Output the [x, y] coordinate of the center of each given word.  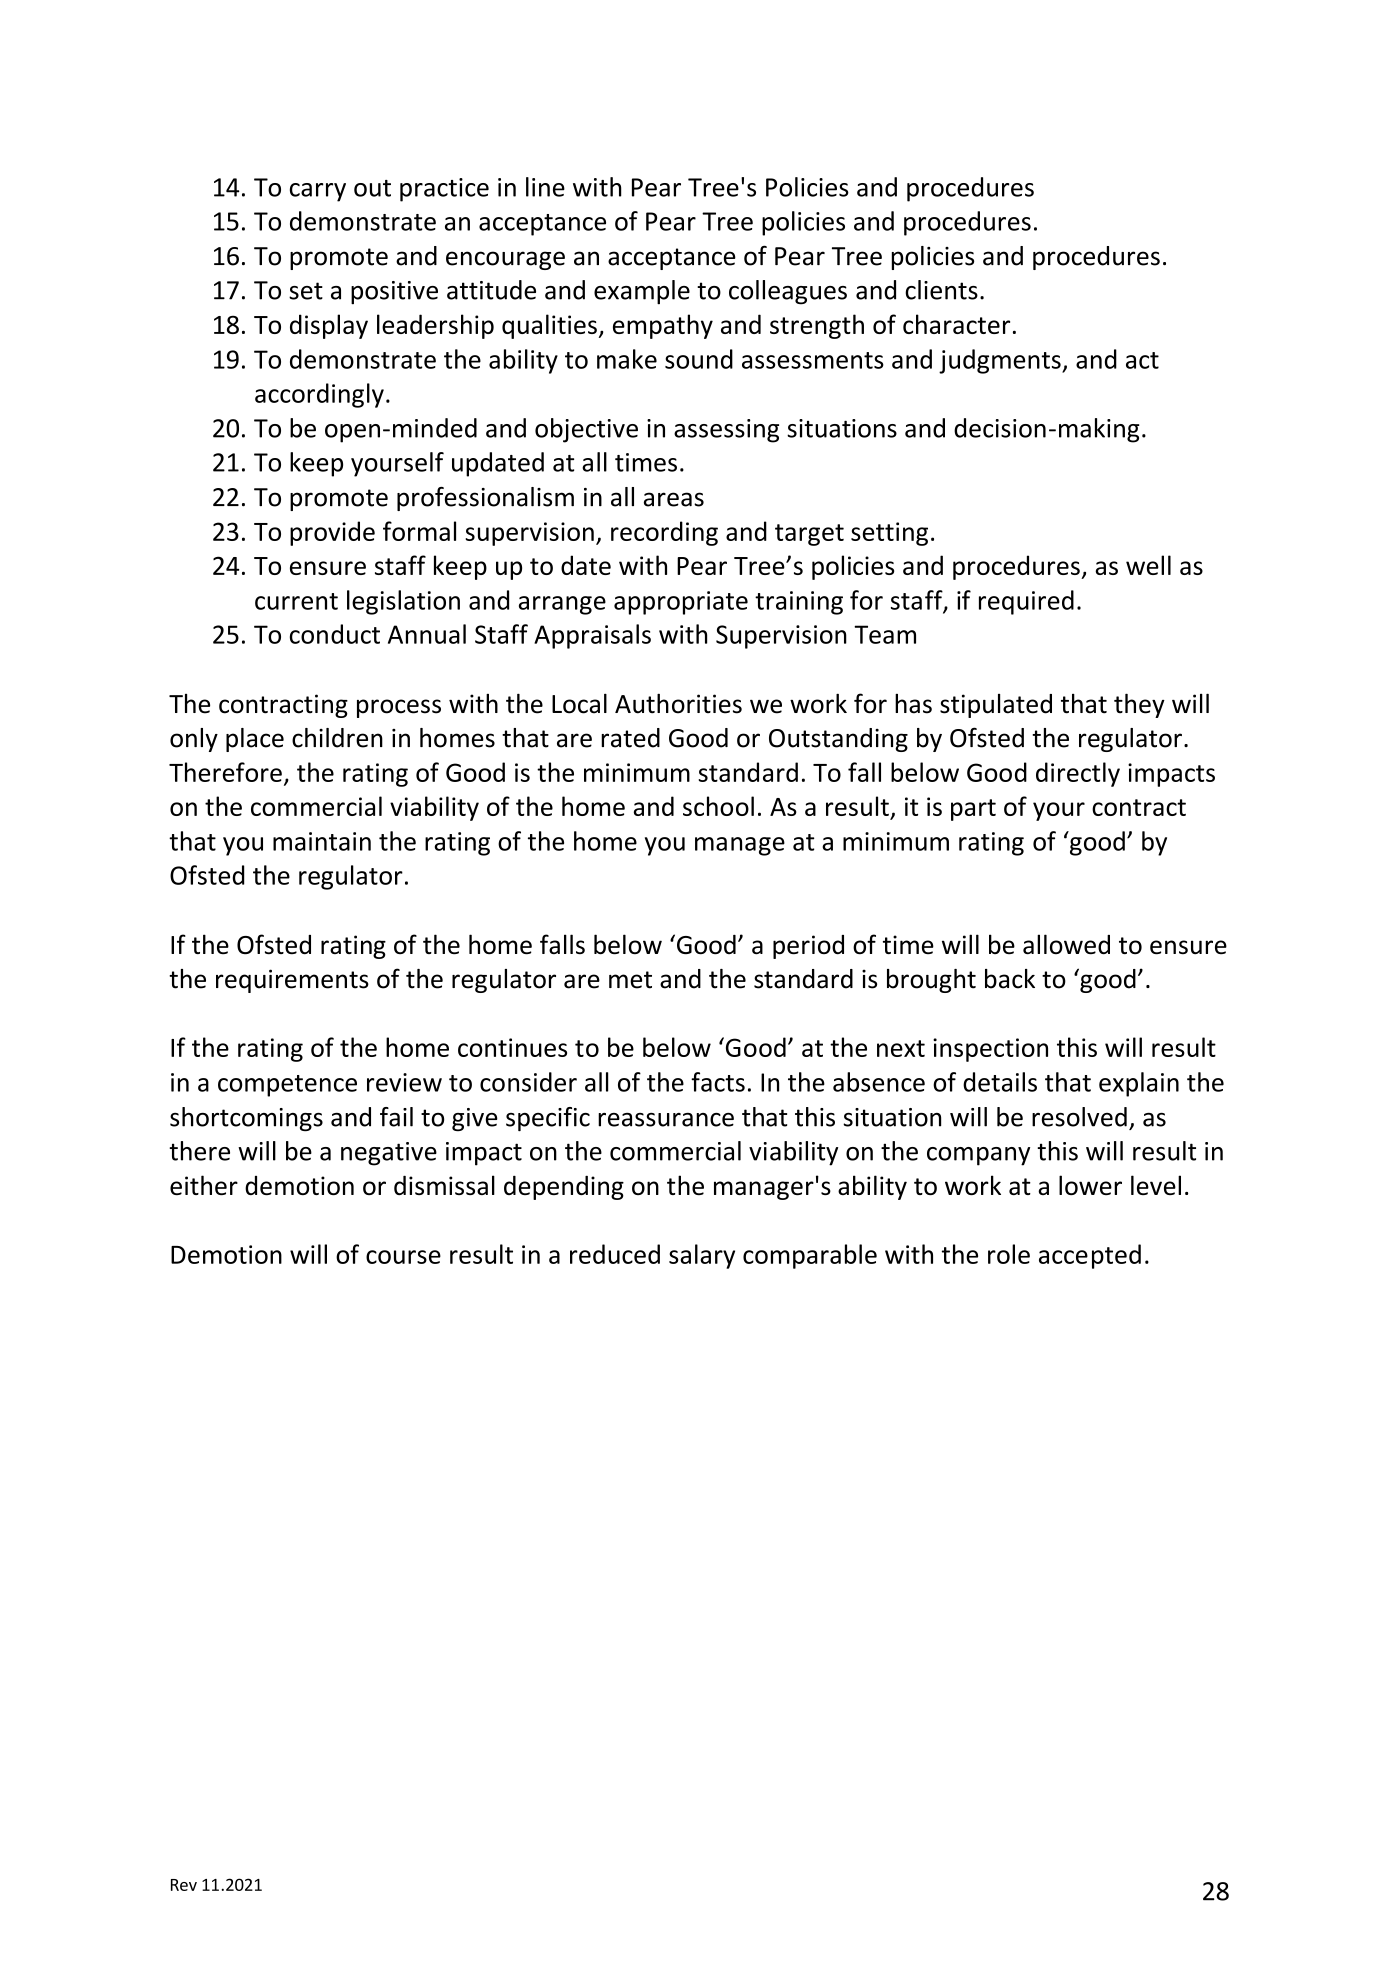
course [403, 1257]
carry [318, 192]
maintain [322, 841]
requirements [292, 981]
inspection [990, 1050]
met [630, 980]
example [642, 292]
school [718, 806]
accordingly [319, 395]
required [1026, 602]
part [973, 810]
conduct [335, 634]
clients [941, 290]
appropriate [681, 603]
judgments [1001, 361]
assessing [726, 431]
